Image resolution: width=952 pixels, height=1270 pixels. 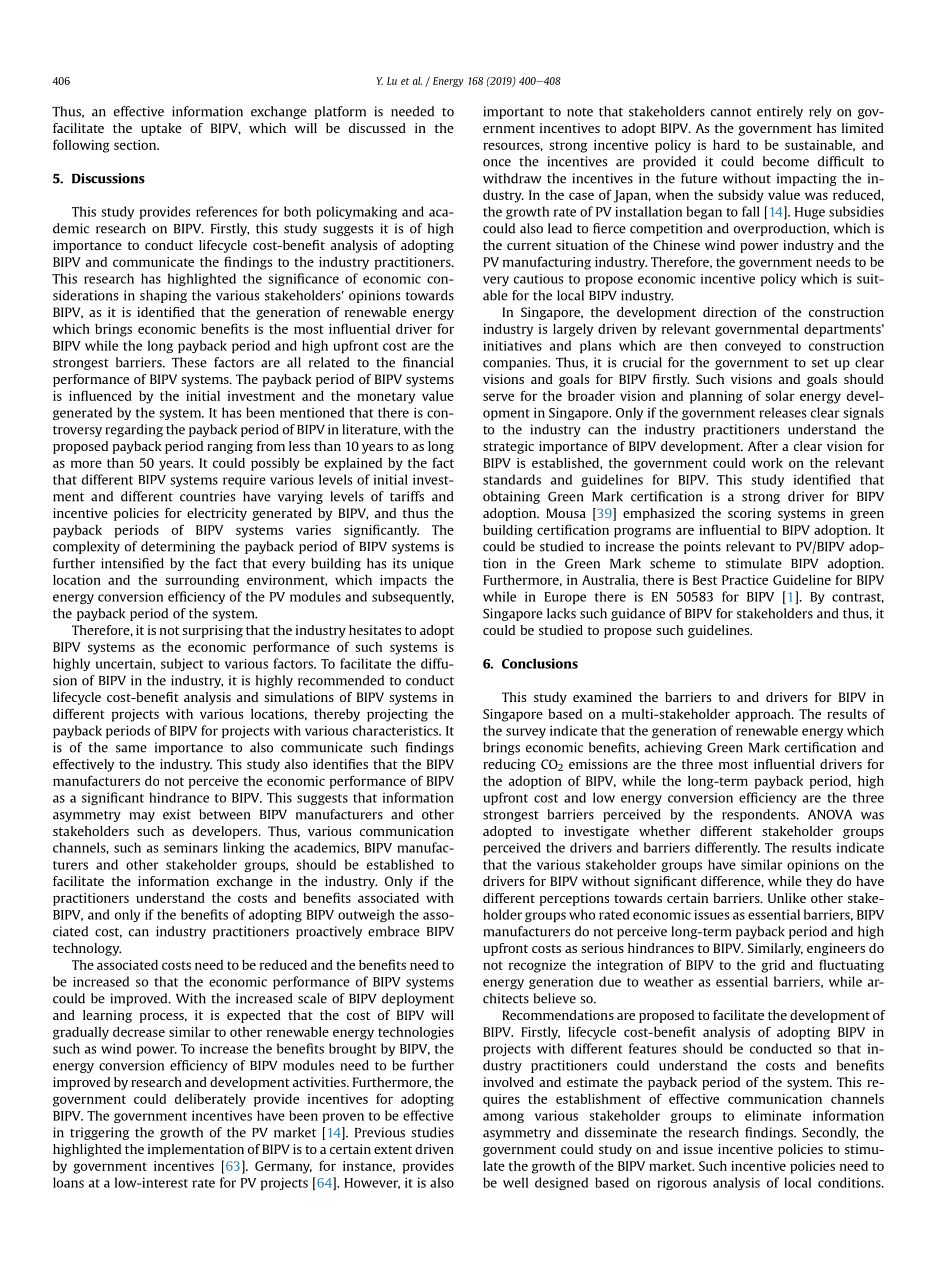 I want to click on approach, so click(x=764, y=715).
